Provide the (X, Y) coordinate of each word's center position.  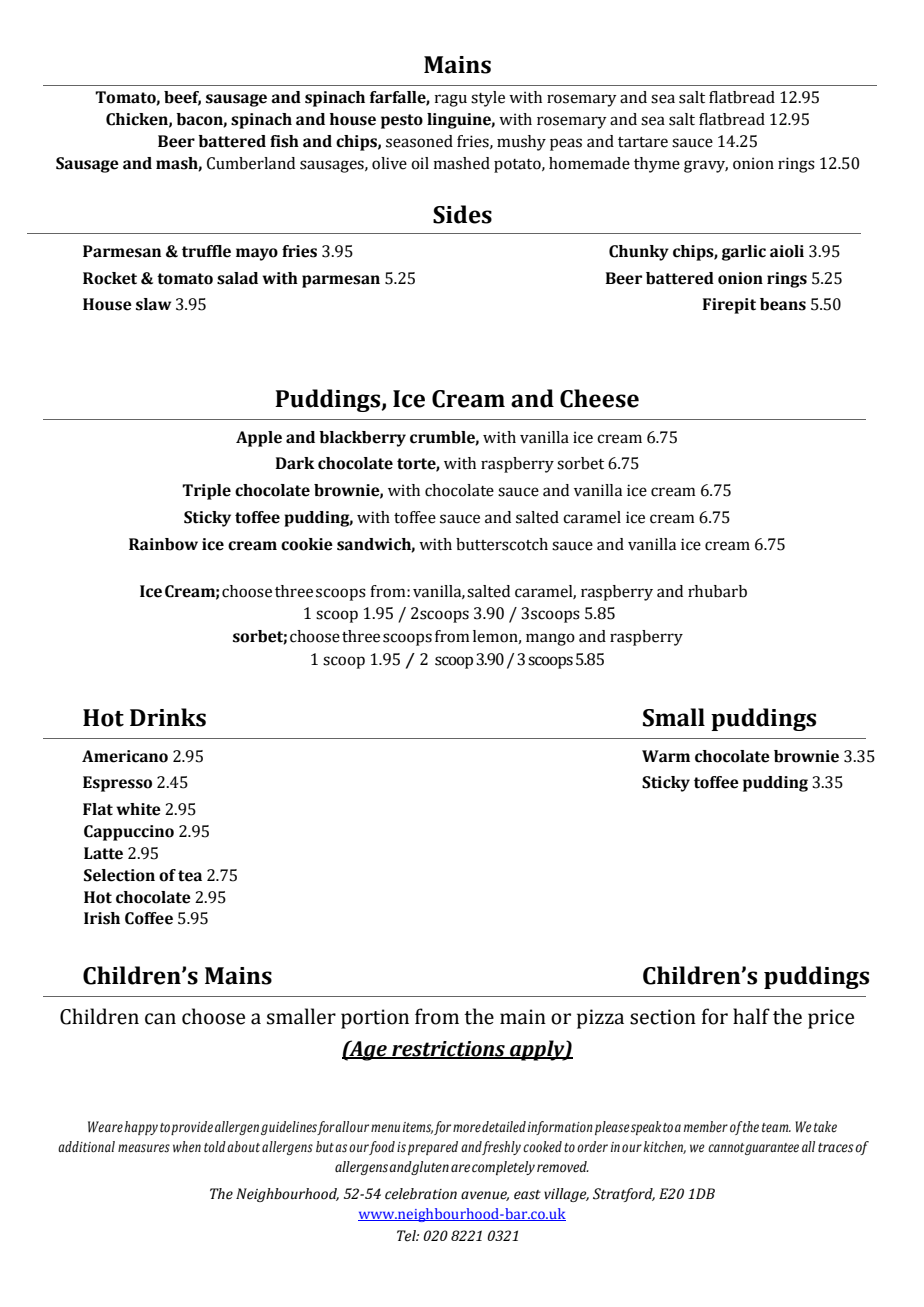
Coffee (149, 918)
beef (182, 98)
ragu (451, 100)
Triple (206, 492)
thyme (657, 165)
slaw (153, 304)
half (751, 1016)
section (663, 1017)
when (187, 1146)
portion (375, 1019)
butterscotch (502, 544)
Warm (666, 756)
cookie (307, 544)
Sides (462, 214)
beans (783, 304)
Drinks (168, 717)
